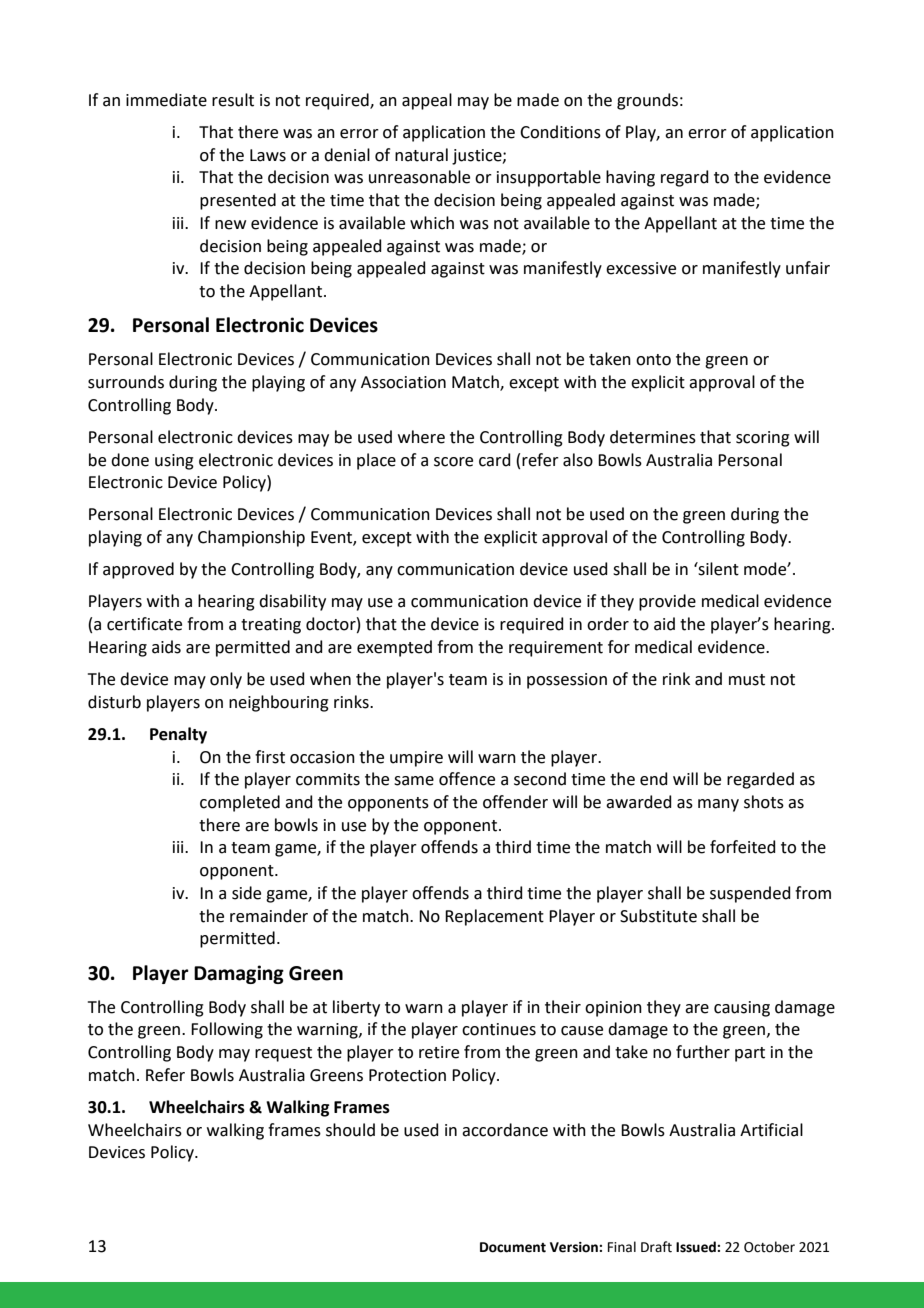 This screenshot has height=1308, width=924. I want to click on should, so click(350, 1130).
